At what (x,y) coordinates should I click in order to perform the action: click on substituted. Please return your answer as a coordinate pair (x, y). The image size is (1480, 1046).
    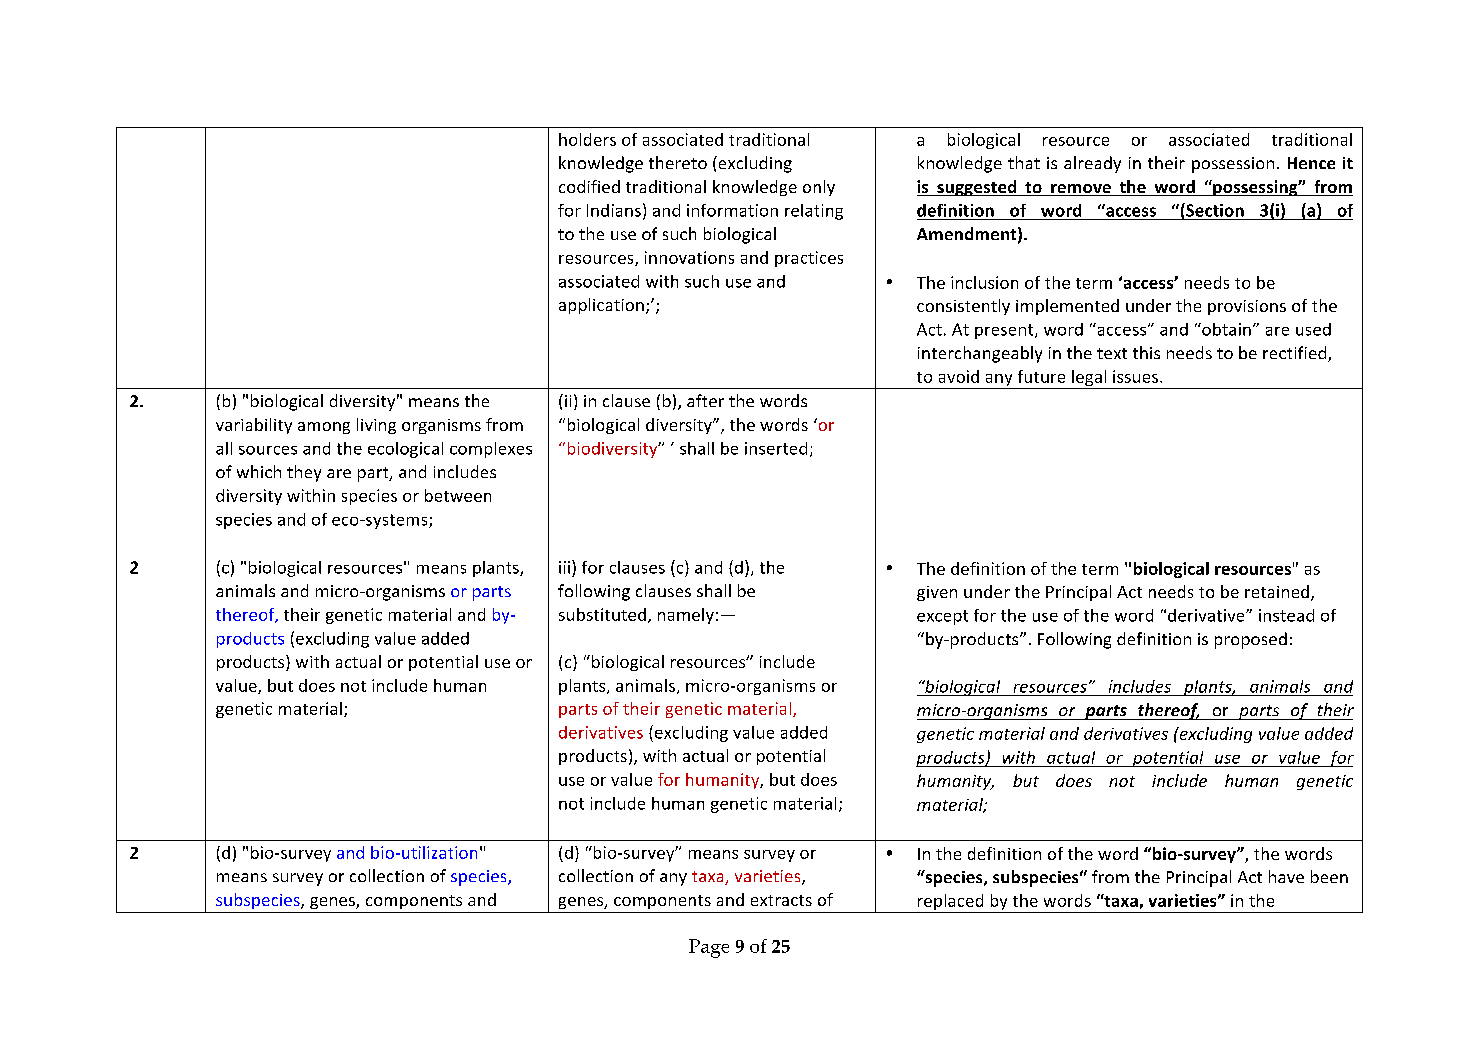
    Looking at the image, I should click on (602, 614).
